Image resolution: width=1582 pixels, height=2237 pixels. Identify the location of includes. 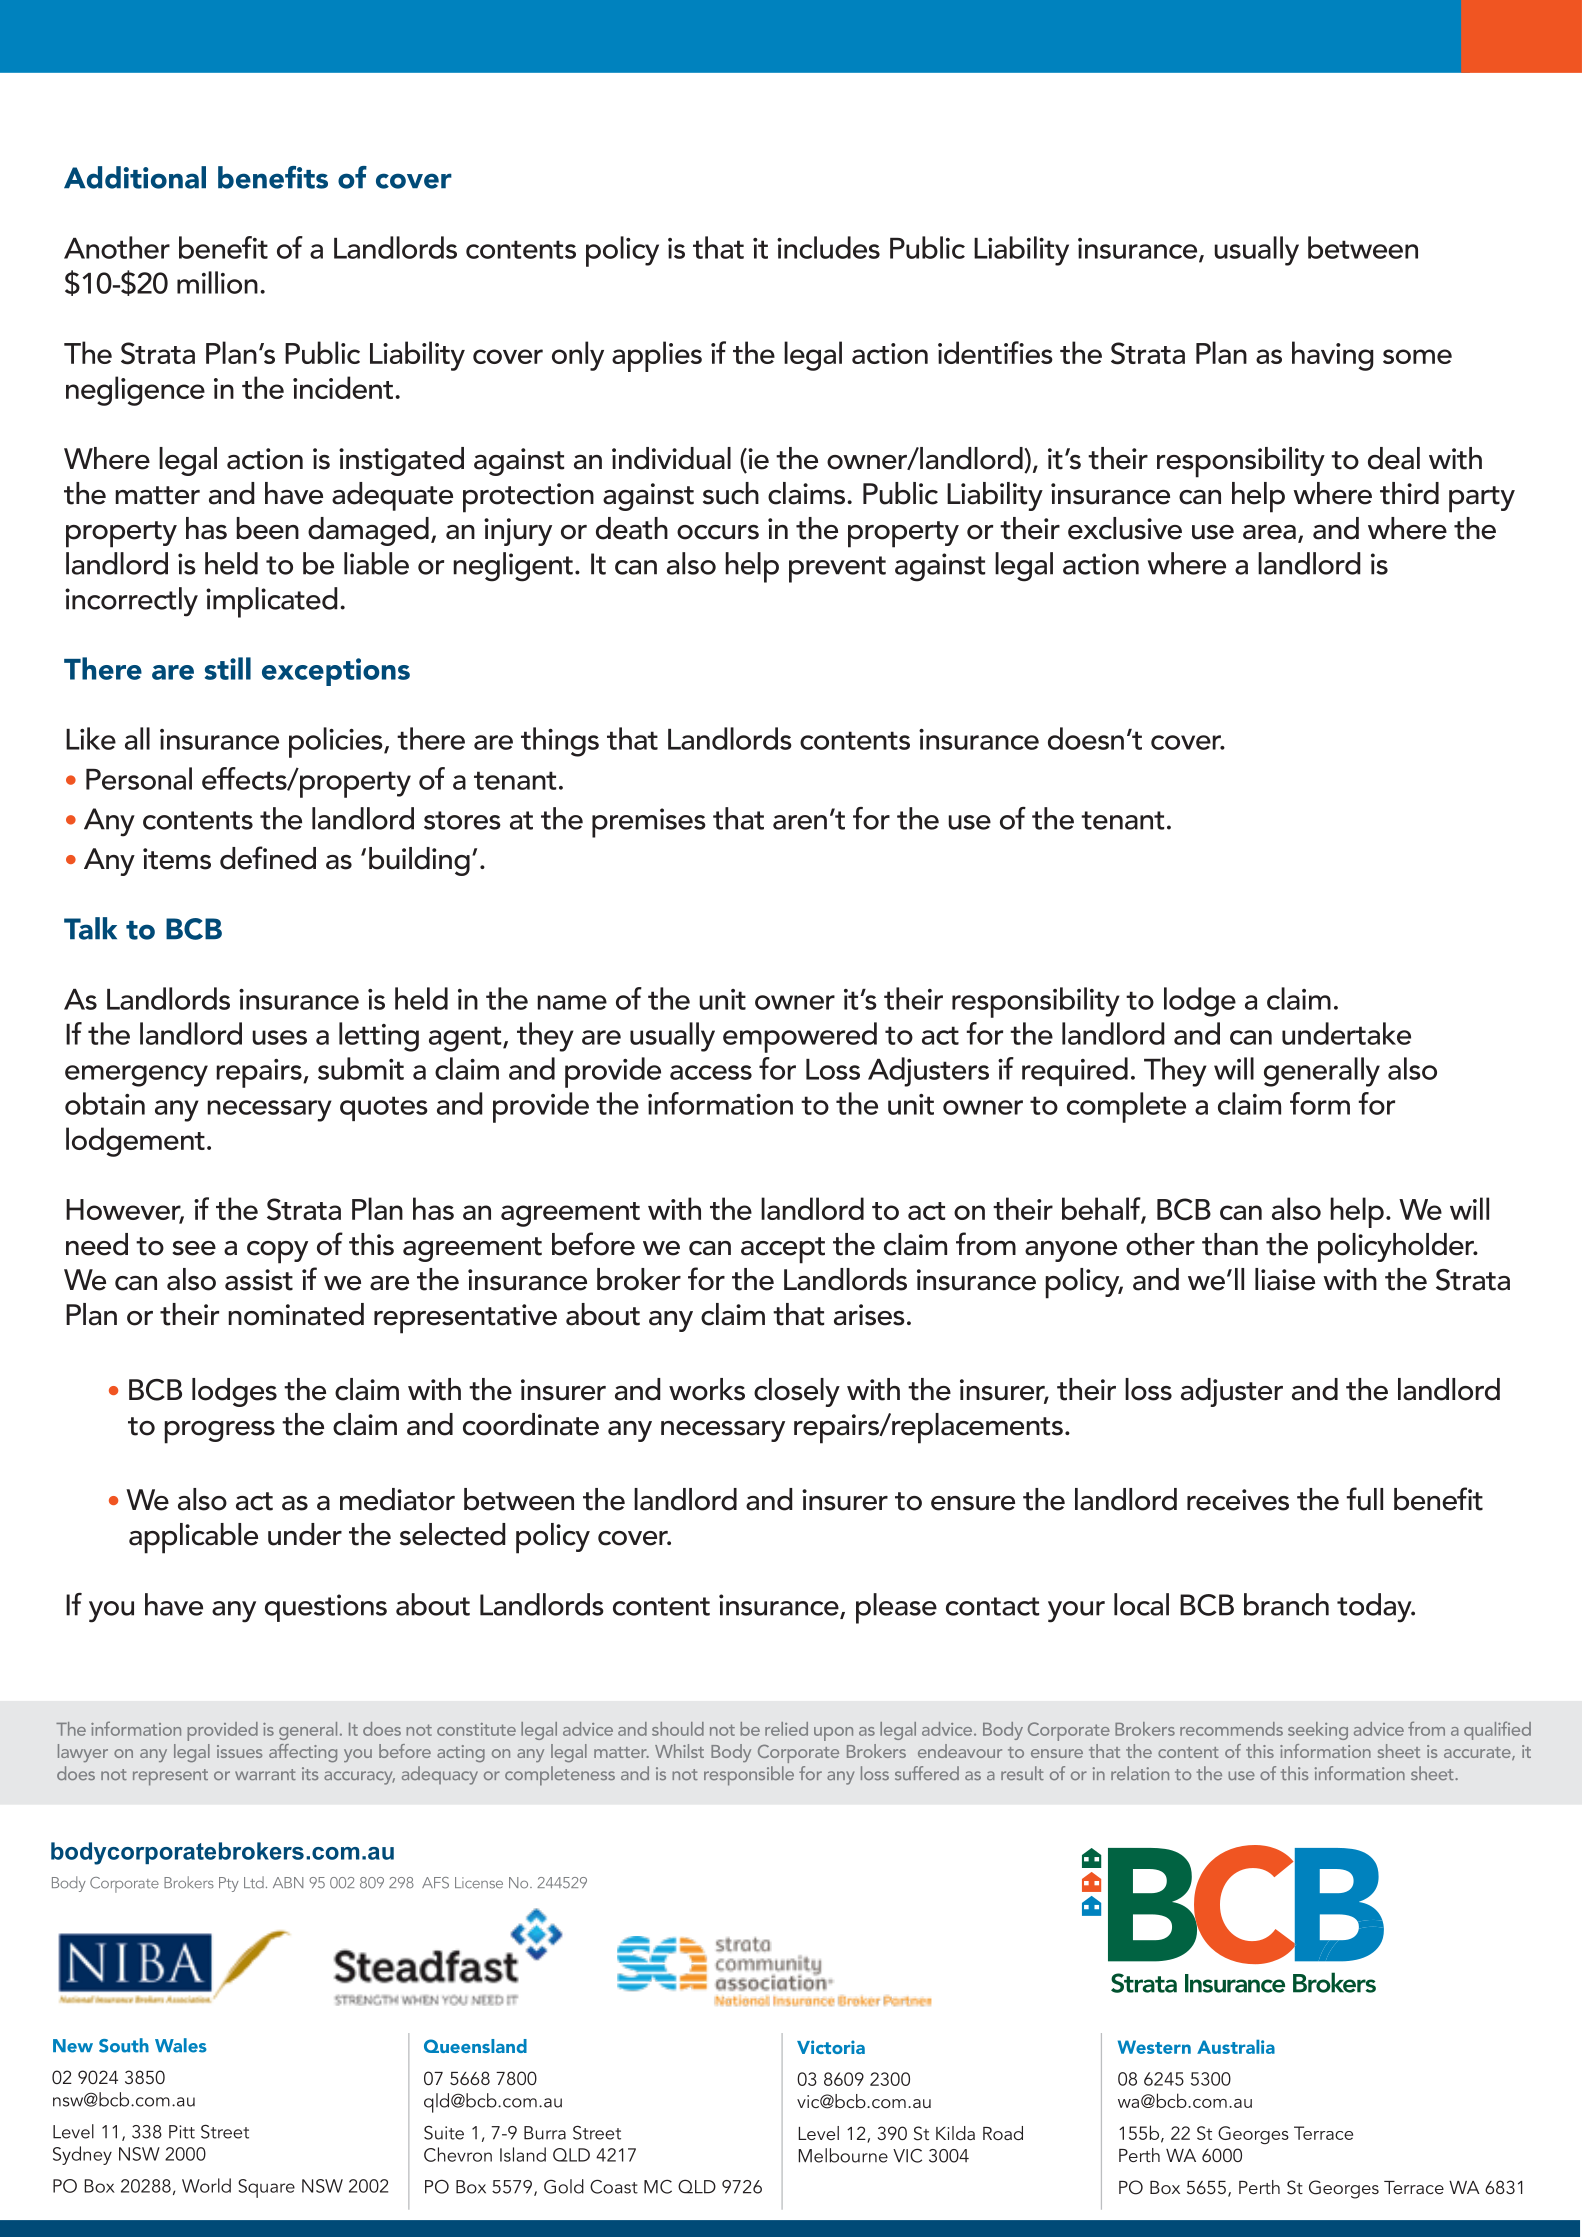
(828, 247).
